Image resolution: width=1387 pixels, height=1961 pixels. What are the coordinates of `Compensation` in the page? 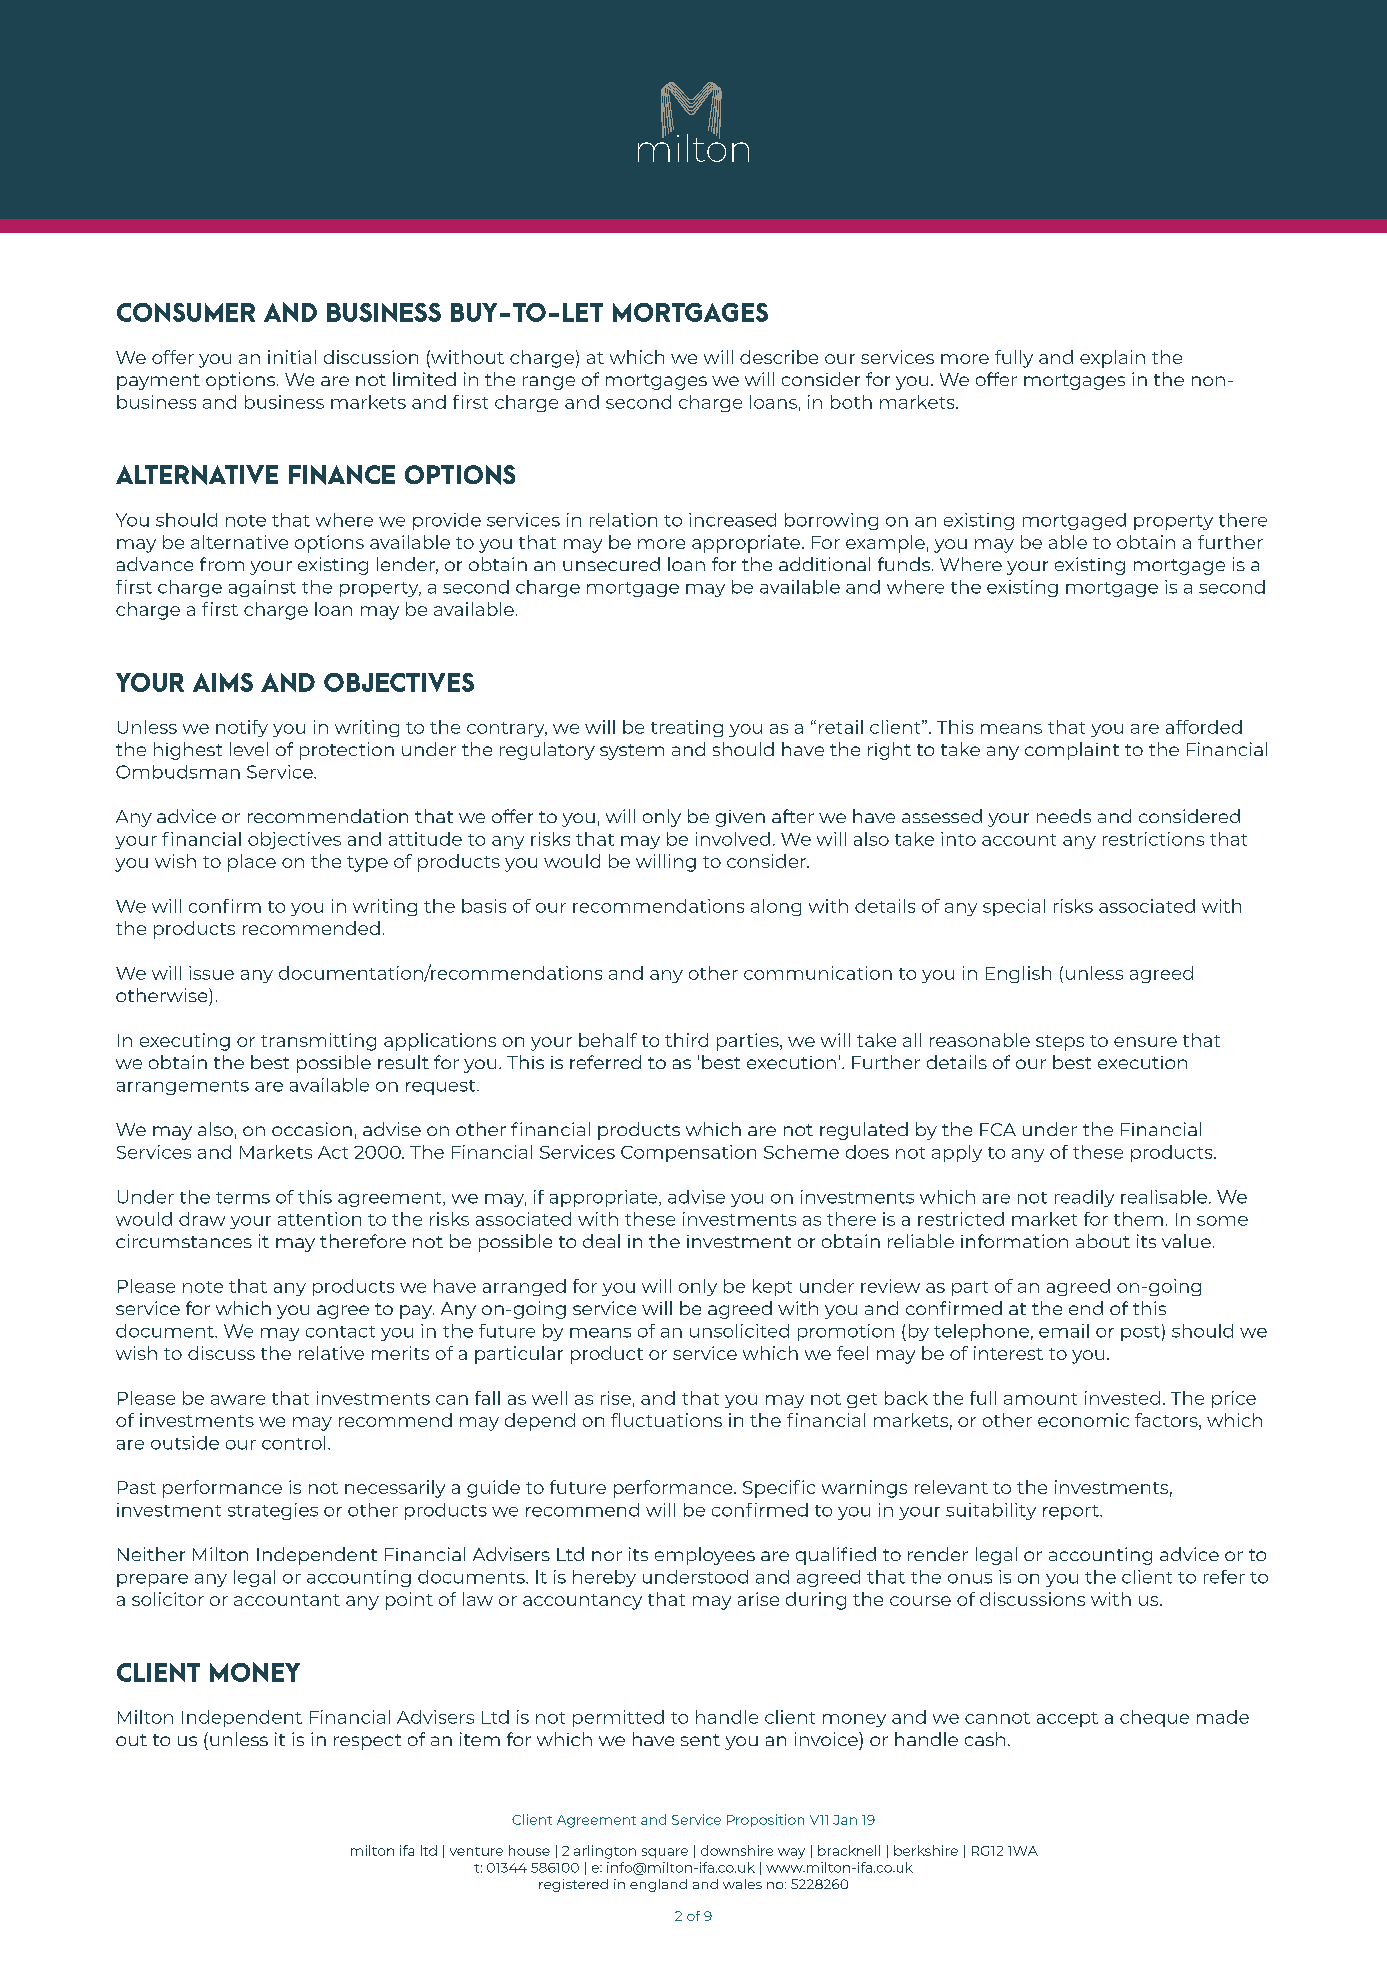 It's located at (688, 1153).
